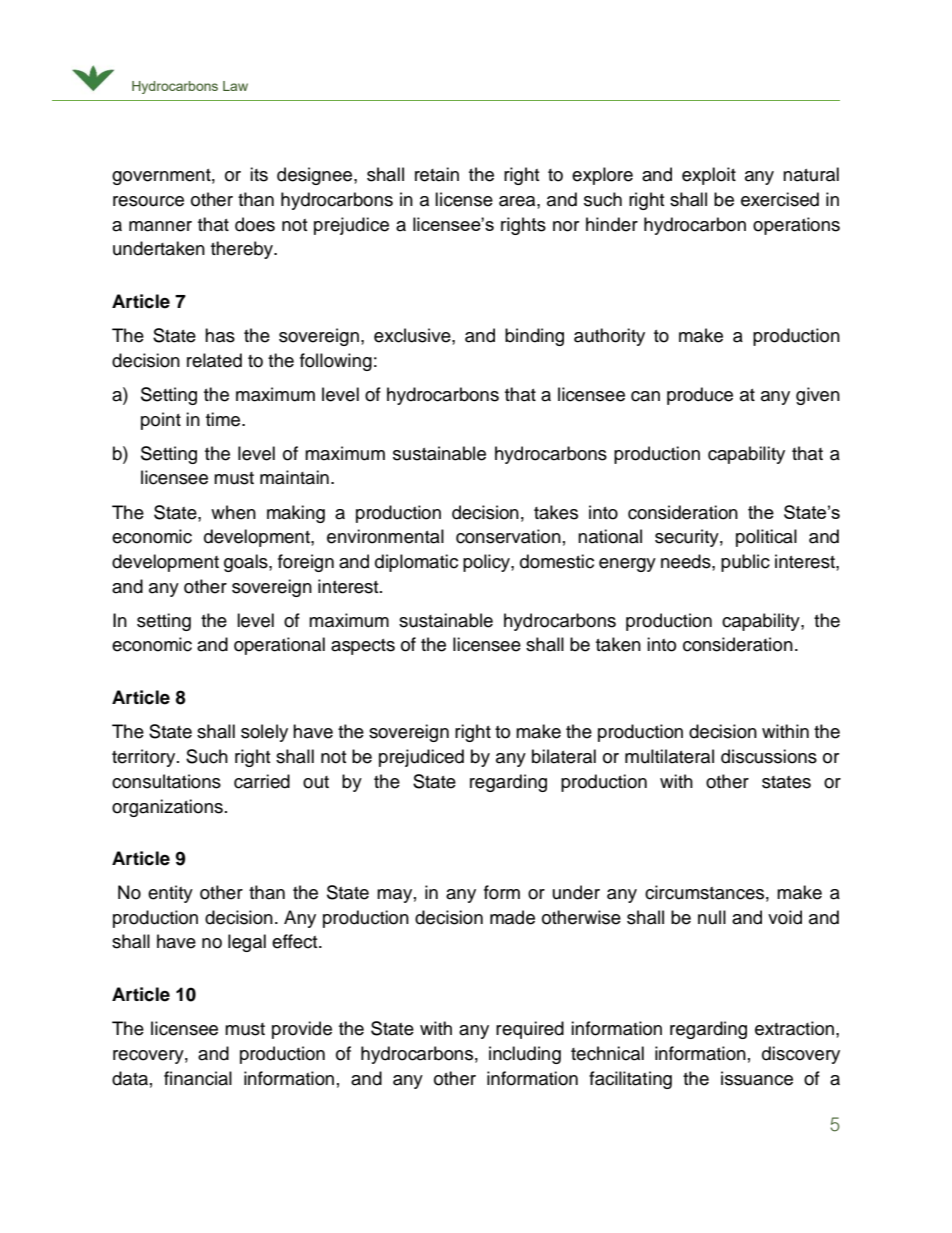  What do you see at coordinates (745, 563) in the screenshot?
I see `public` at bounding box center [745, 563].
